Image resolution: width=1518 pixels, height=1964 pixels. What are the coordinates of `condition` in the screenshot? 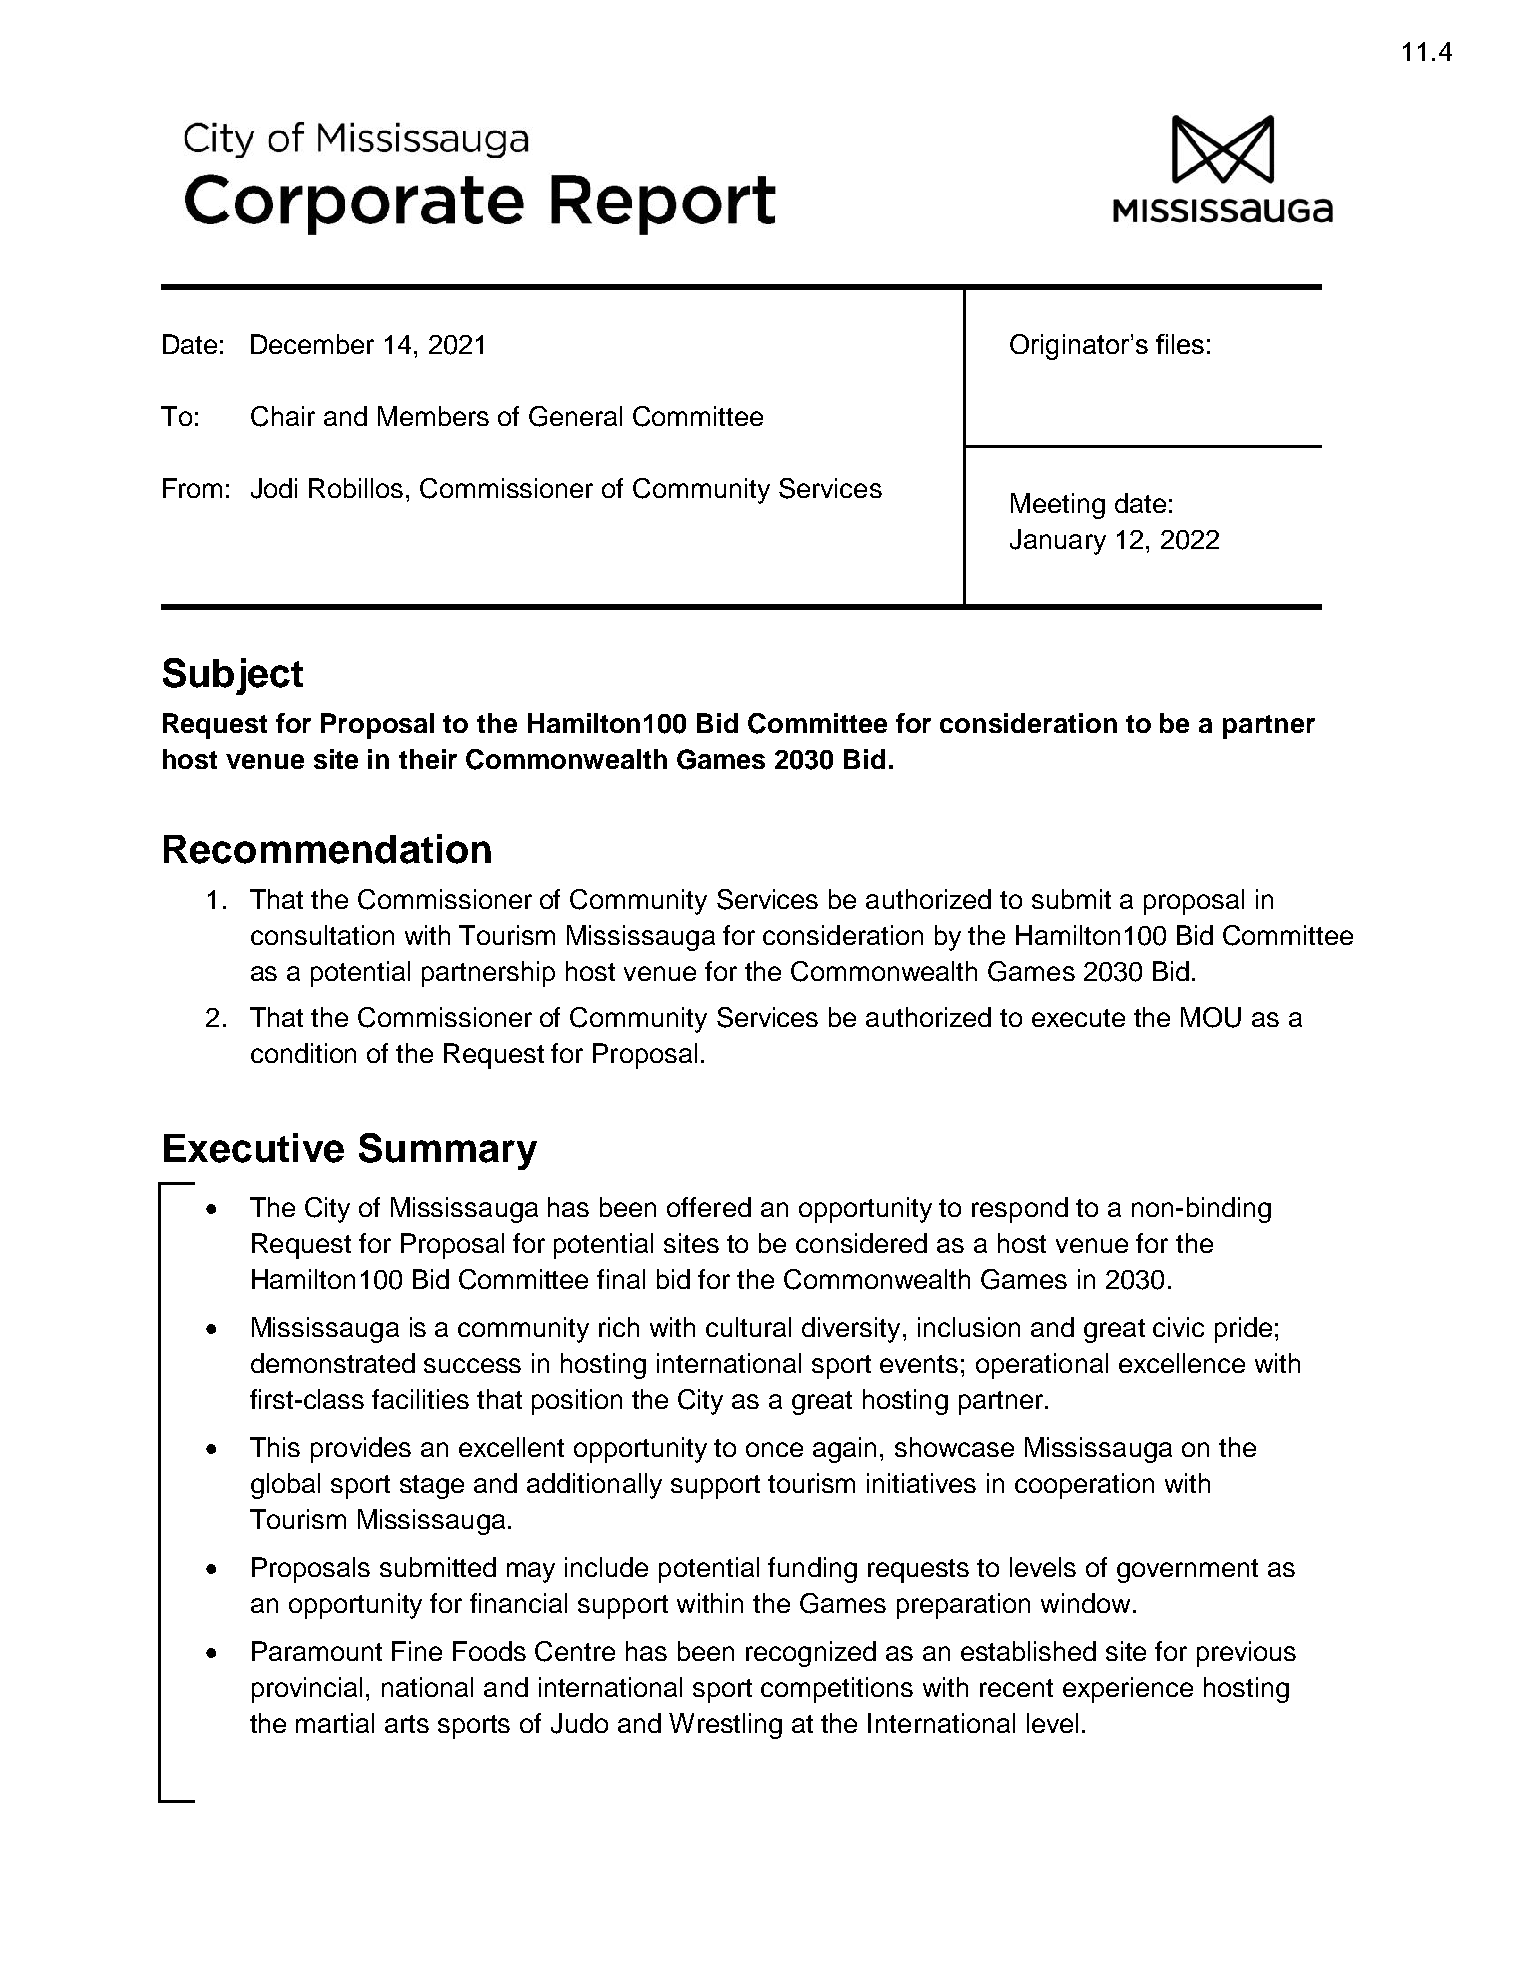 It's located at (303, 1053).
